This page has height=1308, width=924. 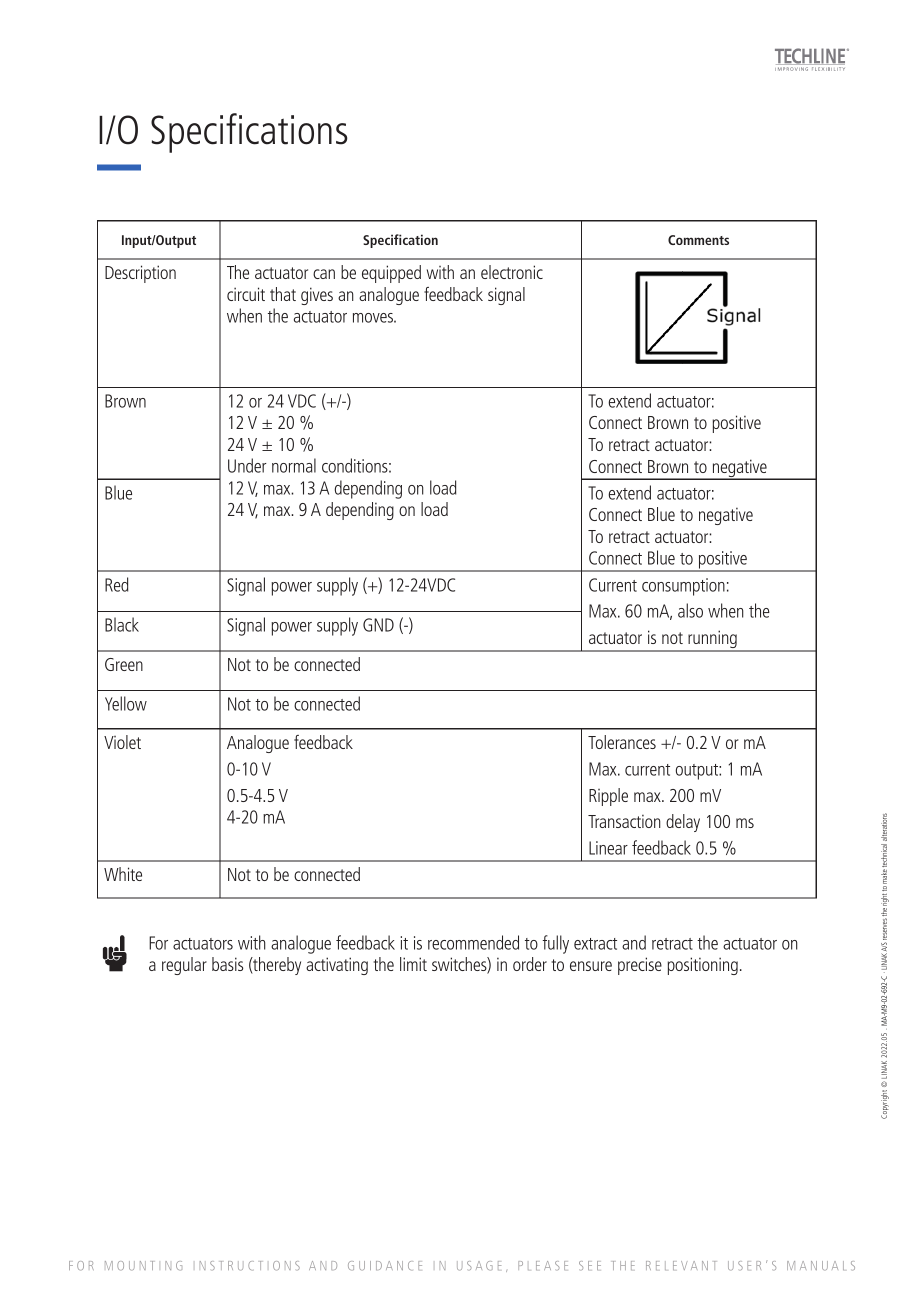 What do you see at coordinates (683, 587) in the page?
I see `consumption` at bounding box center [683, 587].
